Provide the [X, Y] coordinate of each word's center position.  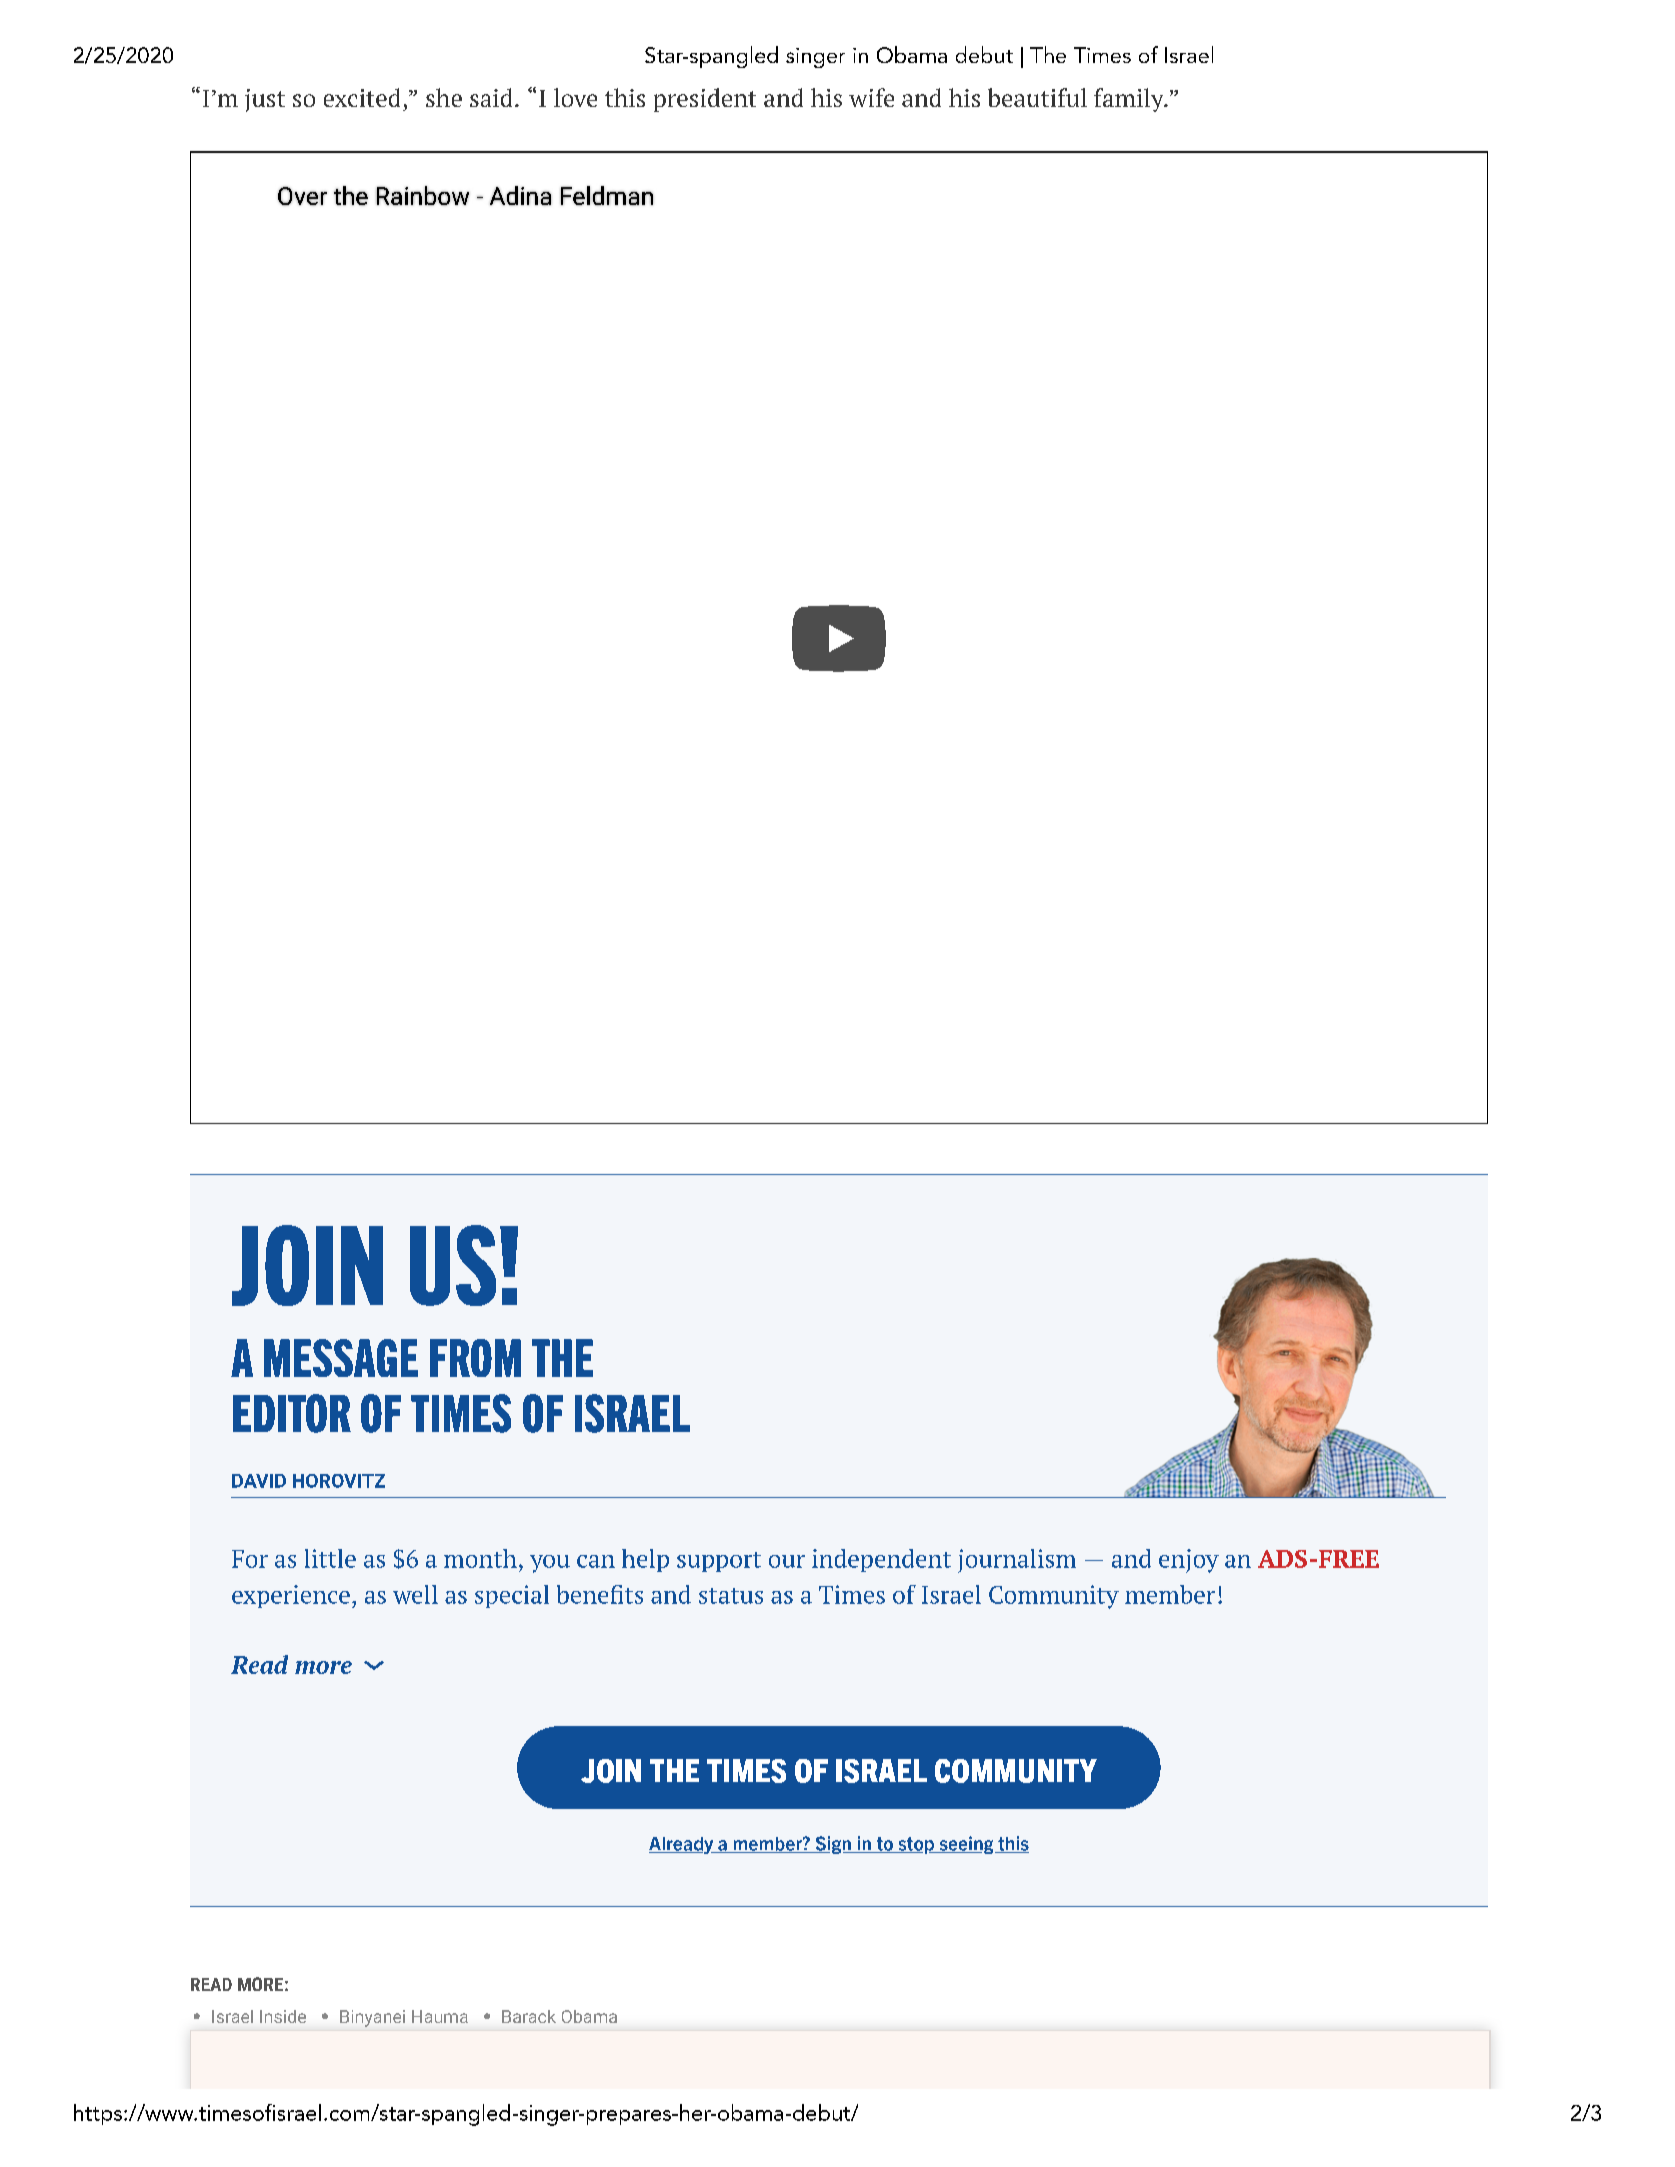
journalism [1017, 1561]
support [719, 1562]
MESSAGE [341, 1358]
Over [302, 196]
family [1130, 100]
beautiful [1037, 97]
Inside [283, 2016]
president [705, 100]
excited [362, 97]
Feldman [607, 195]
